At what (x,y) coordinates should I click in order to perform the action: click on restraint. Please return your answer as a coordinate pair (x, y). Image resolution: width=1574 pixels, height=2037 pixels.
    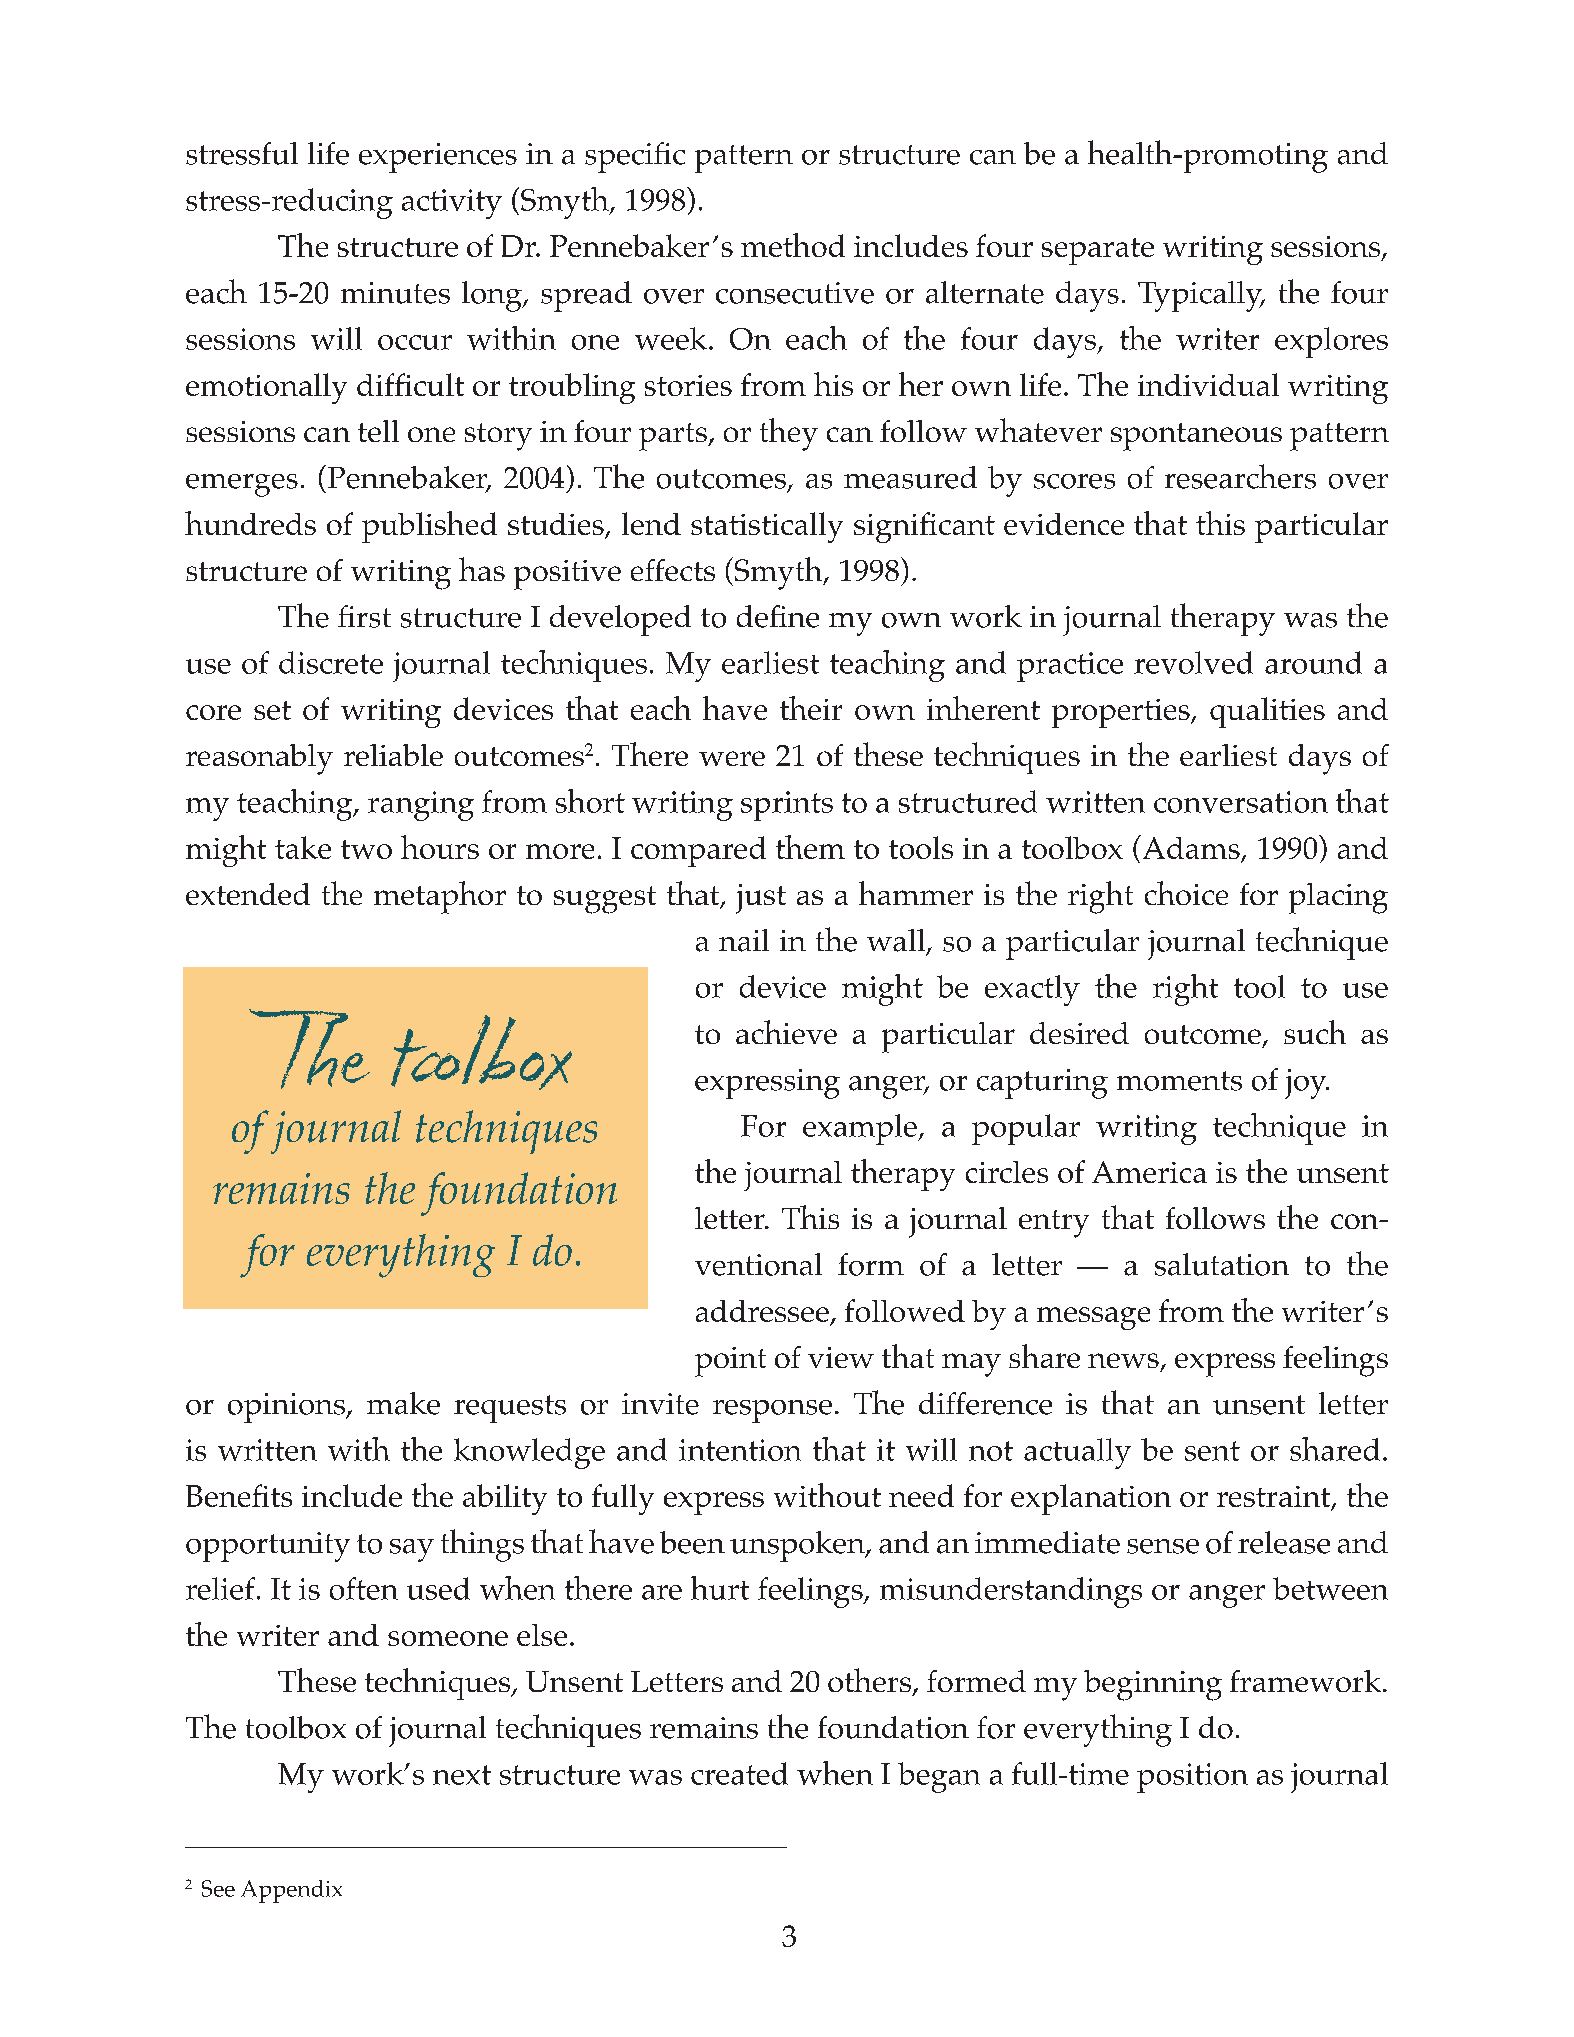
    Looking at the image, I should click on (1275, 1498).
